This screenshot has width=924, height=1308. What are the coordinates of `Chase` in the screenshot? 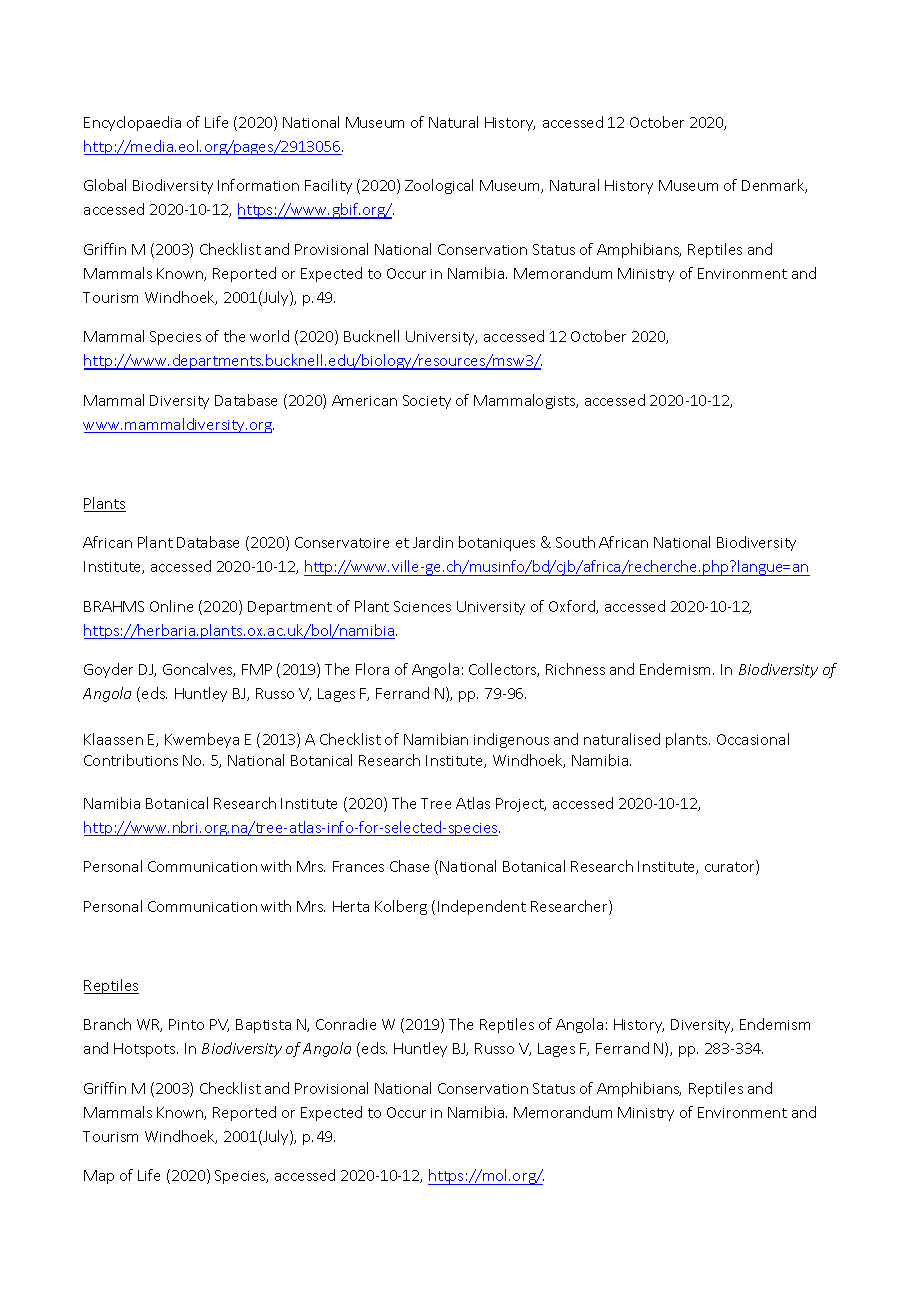 It's located at (409, 866).
